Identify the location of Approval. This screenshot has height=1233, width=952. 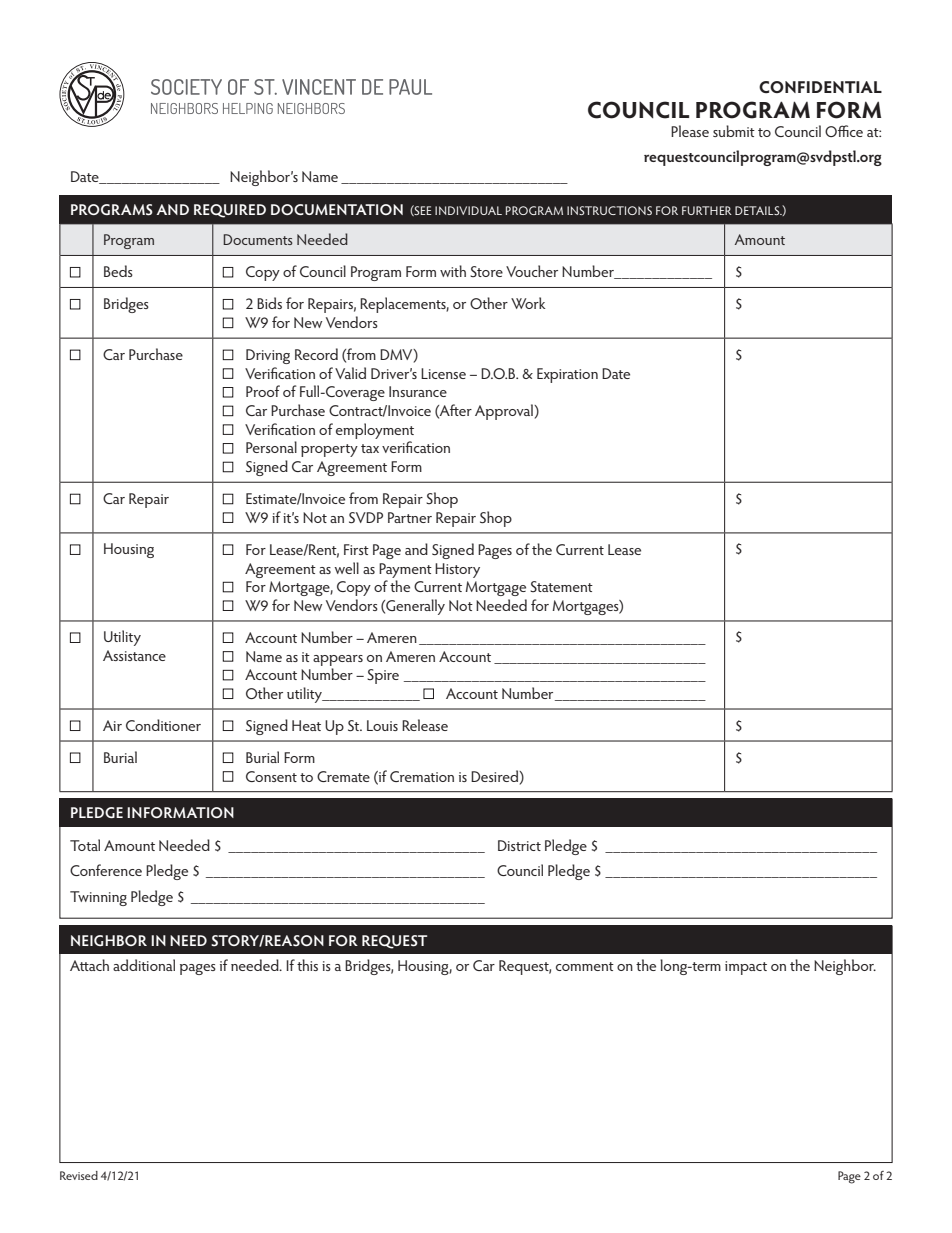
(505, 412).
